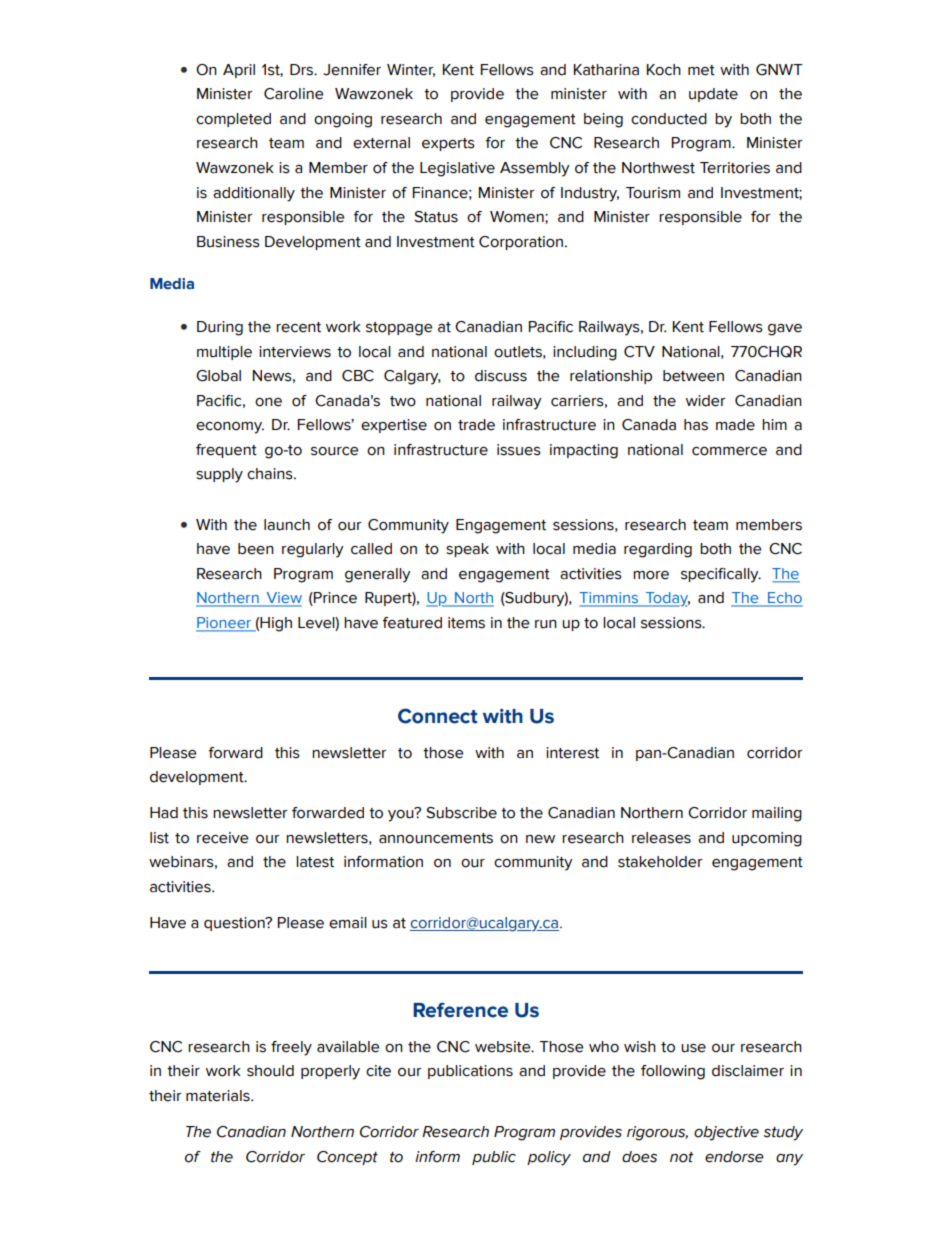 This document has height=1233, width=952. I want to click on stoppage, so click(399, 329).
